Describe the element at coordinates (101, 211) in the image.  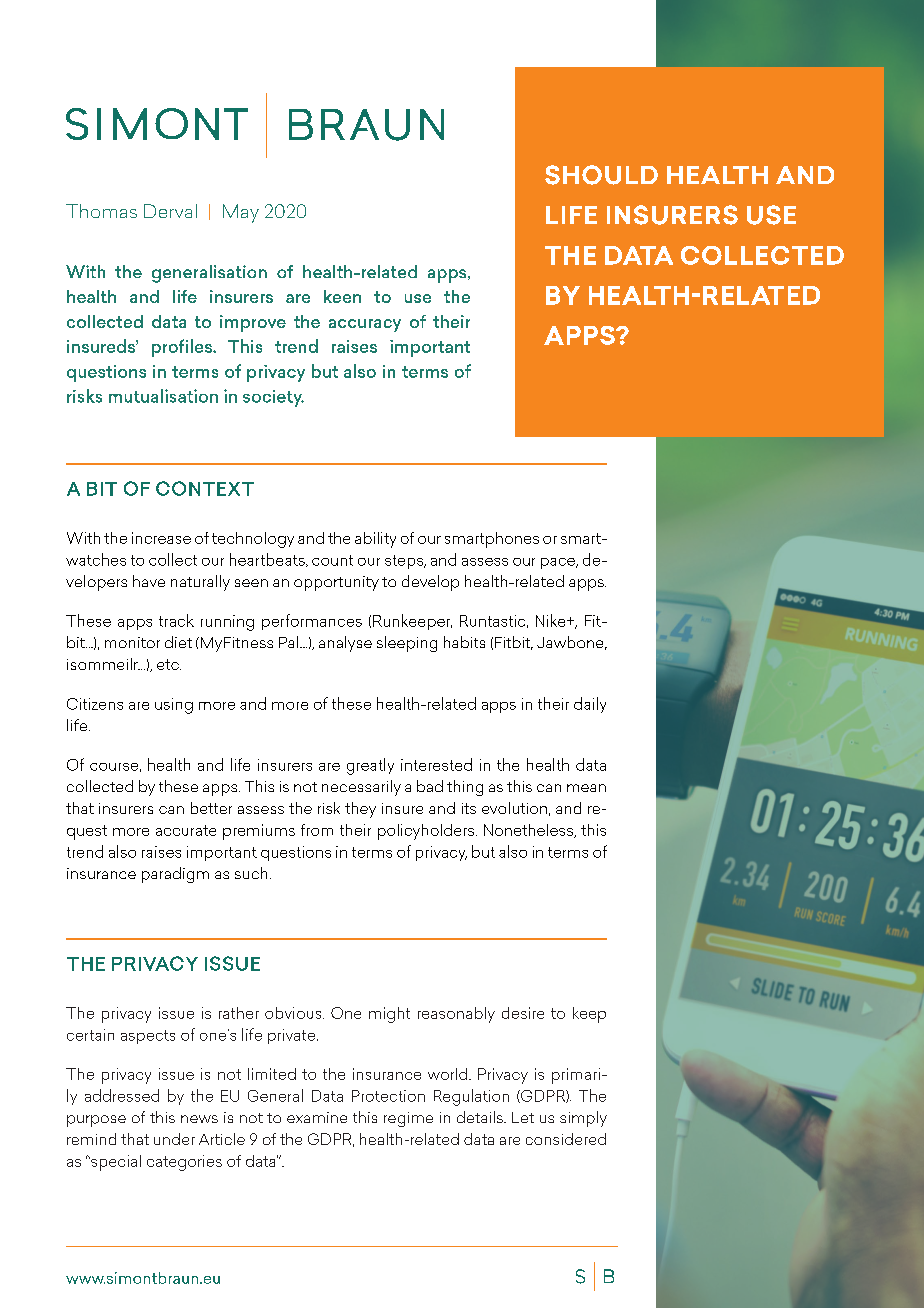
I see `Thomas` at that location.
